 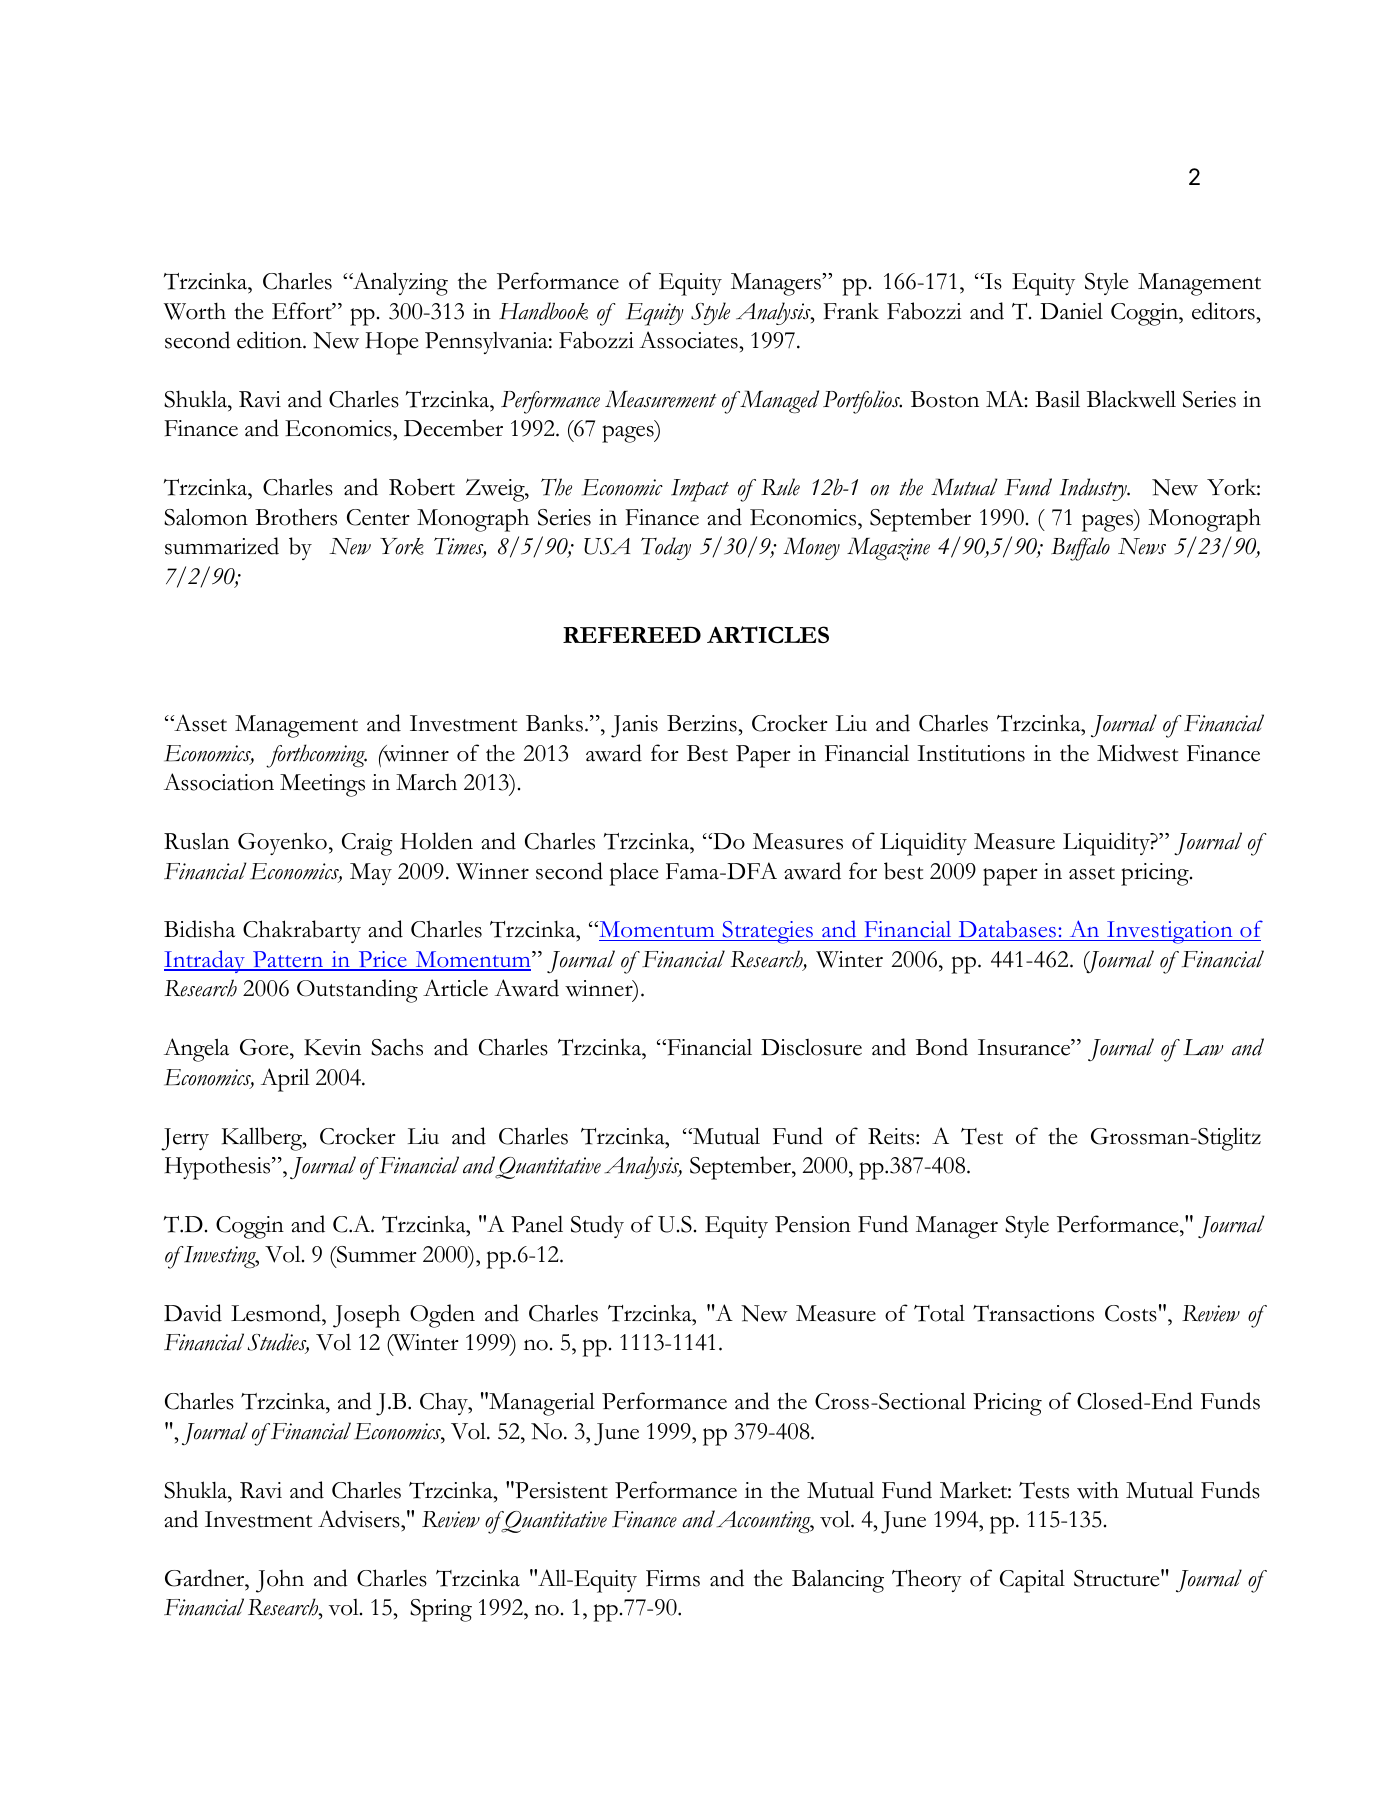 I want to click on John, so click(x=280, y=1581).
